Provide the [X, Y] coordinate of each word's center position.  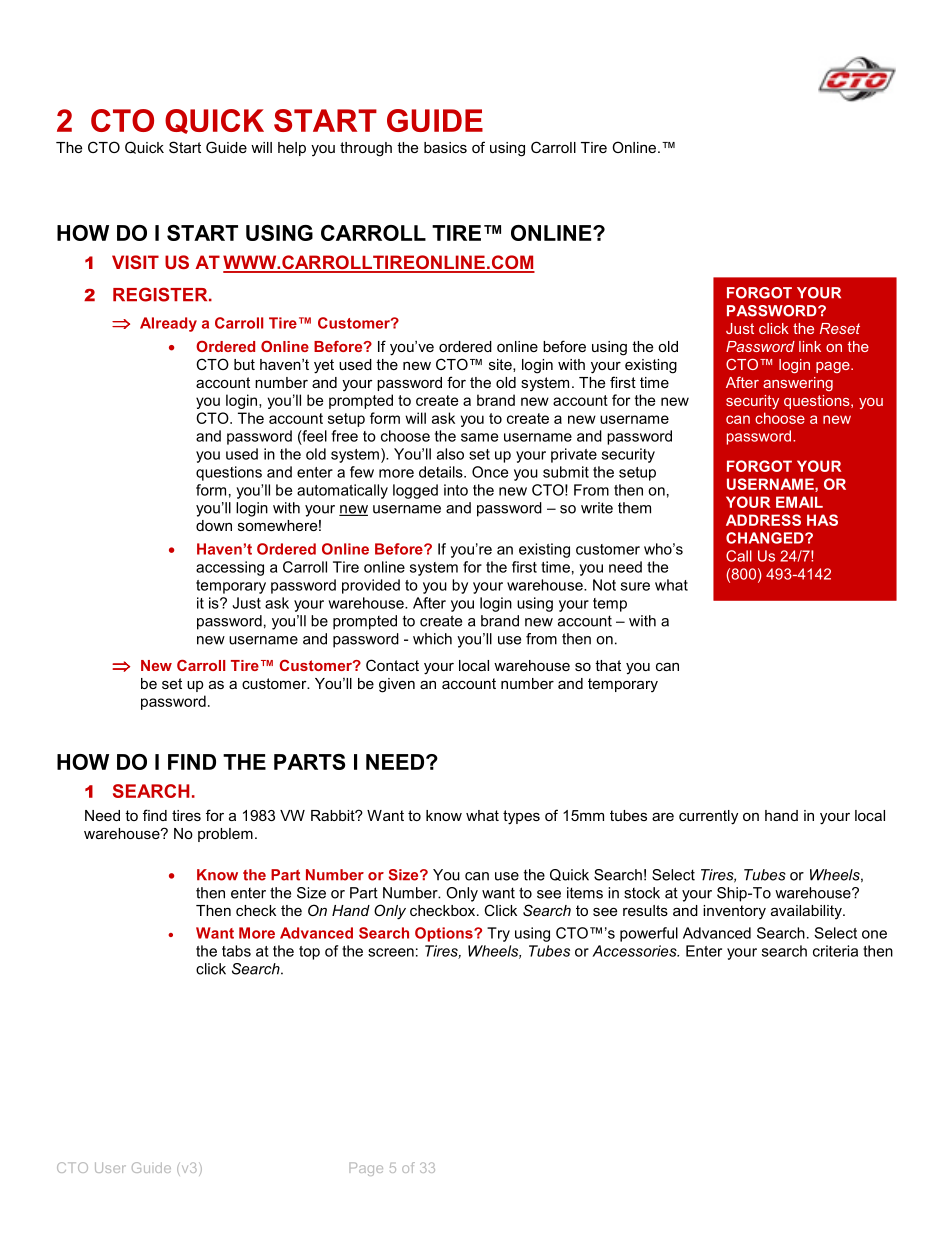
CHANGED [766, 538]
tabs [236, 951]
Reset [840, 328]
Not [604, 585]
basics [445, 147]
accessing [230, 568]
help [292, 149]
